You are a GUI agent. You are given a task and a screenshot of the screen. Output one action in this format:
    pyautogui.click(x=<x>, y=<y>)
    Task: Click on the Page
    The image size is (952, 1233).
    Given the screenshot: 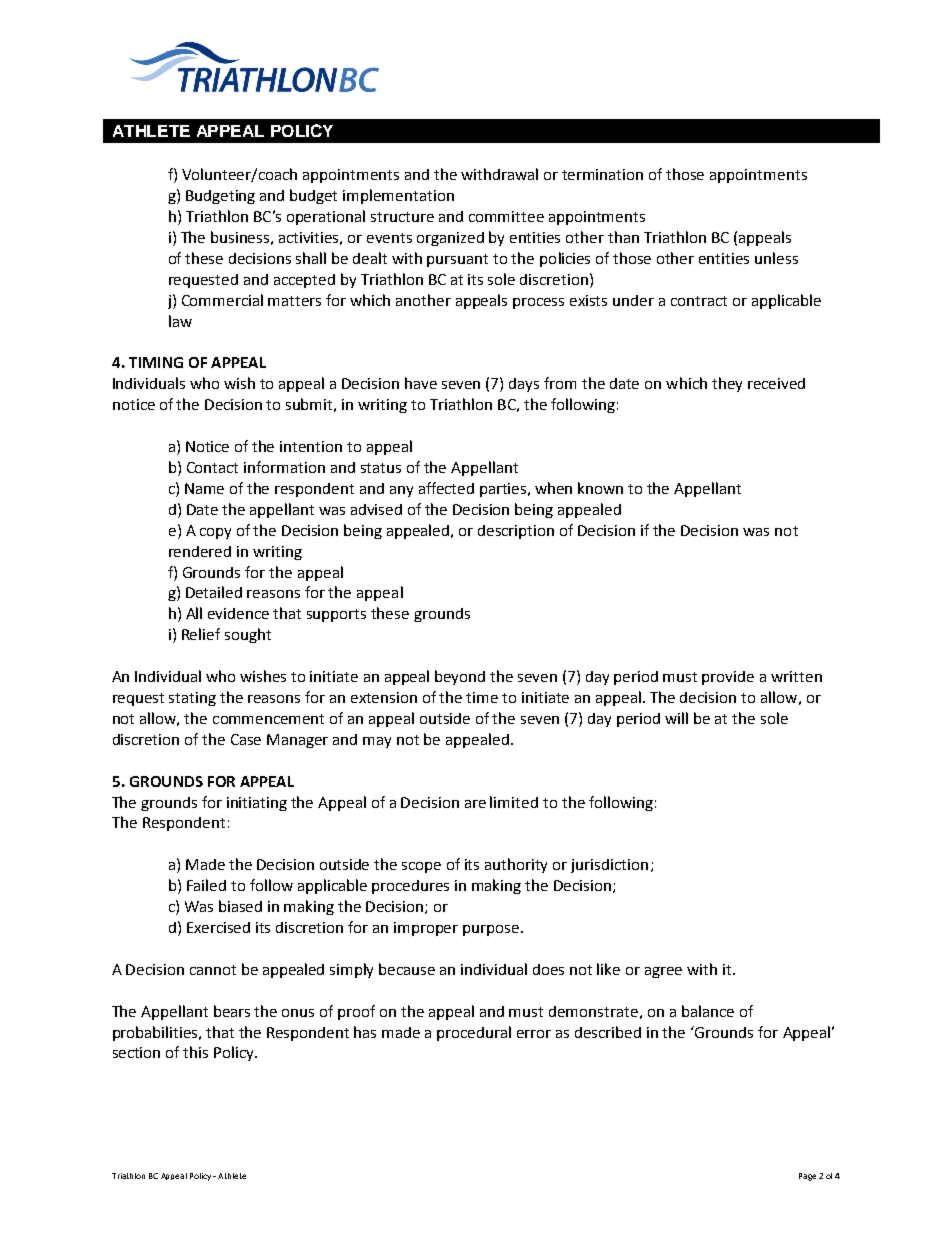 What is the action you would take?
    pyautogui.click(x=807, y=1177)
